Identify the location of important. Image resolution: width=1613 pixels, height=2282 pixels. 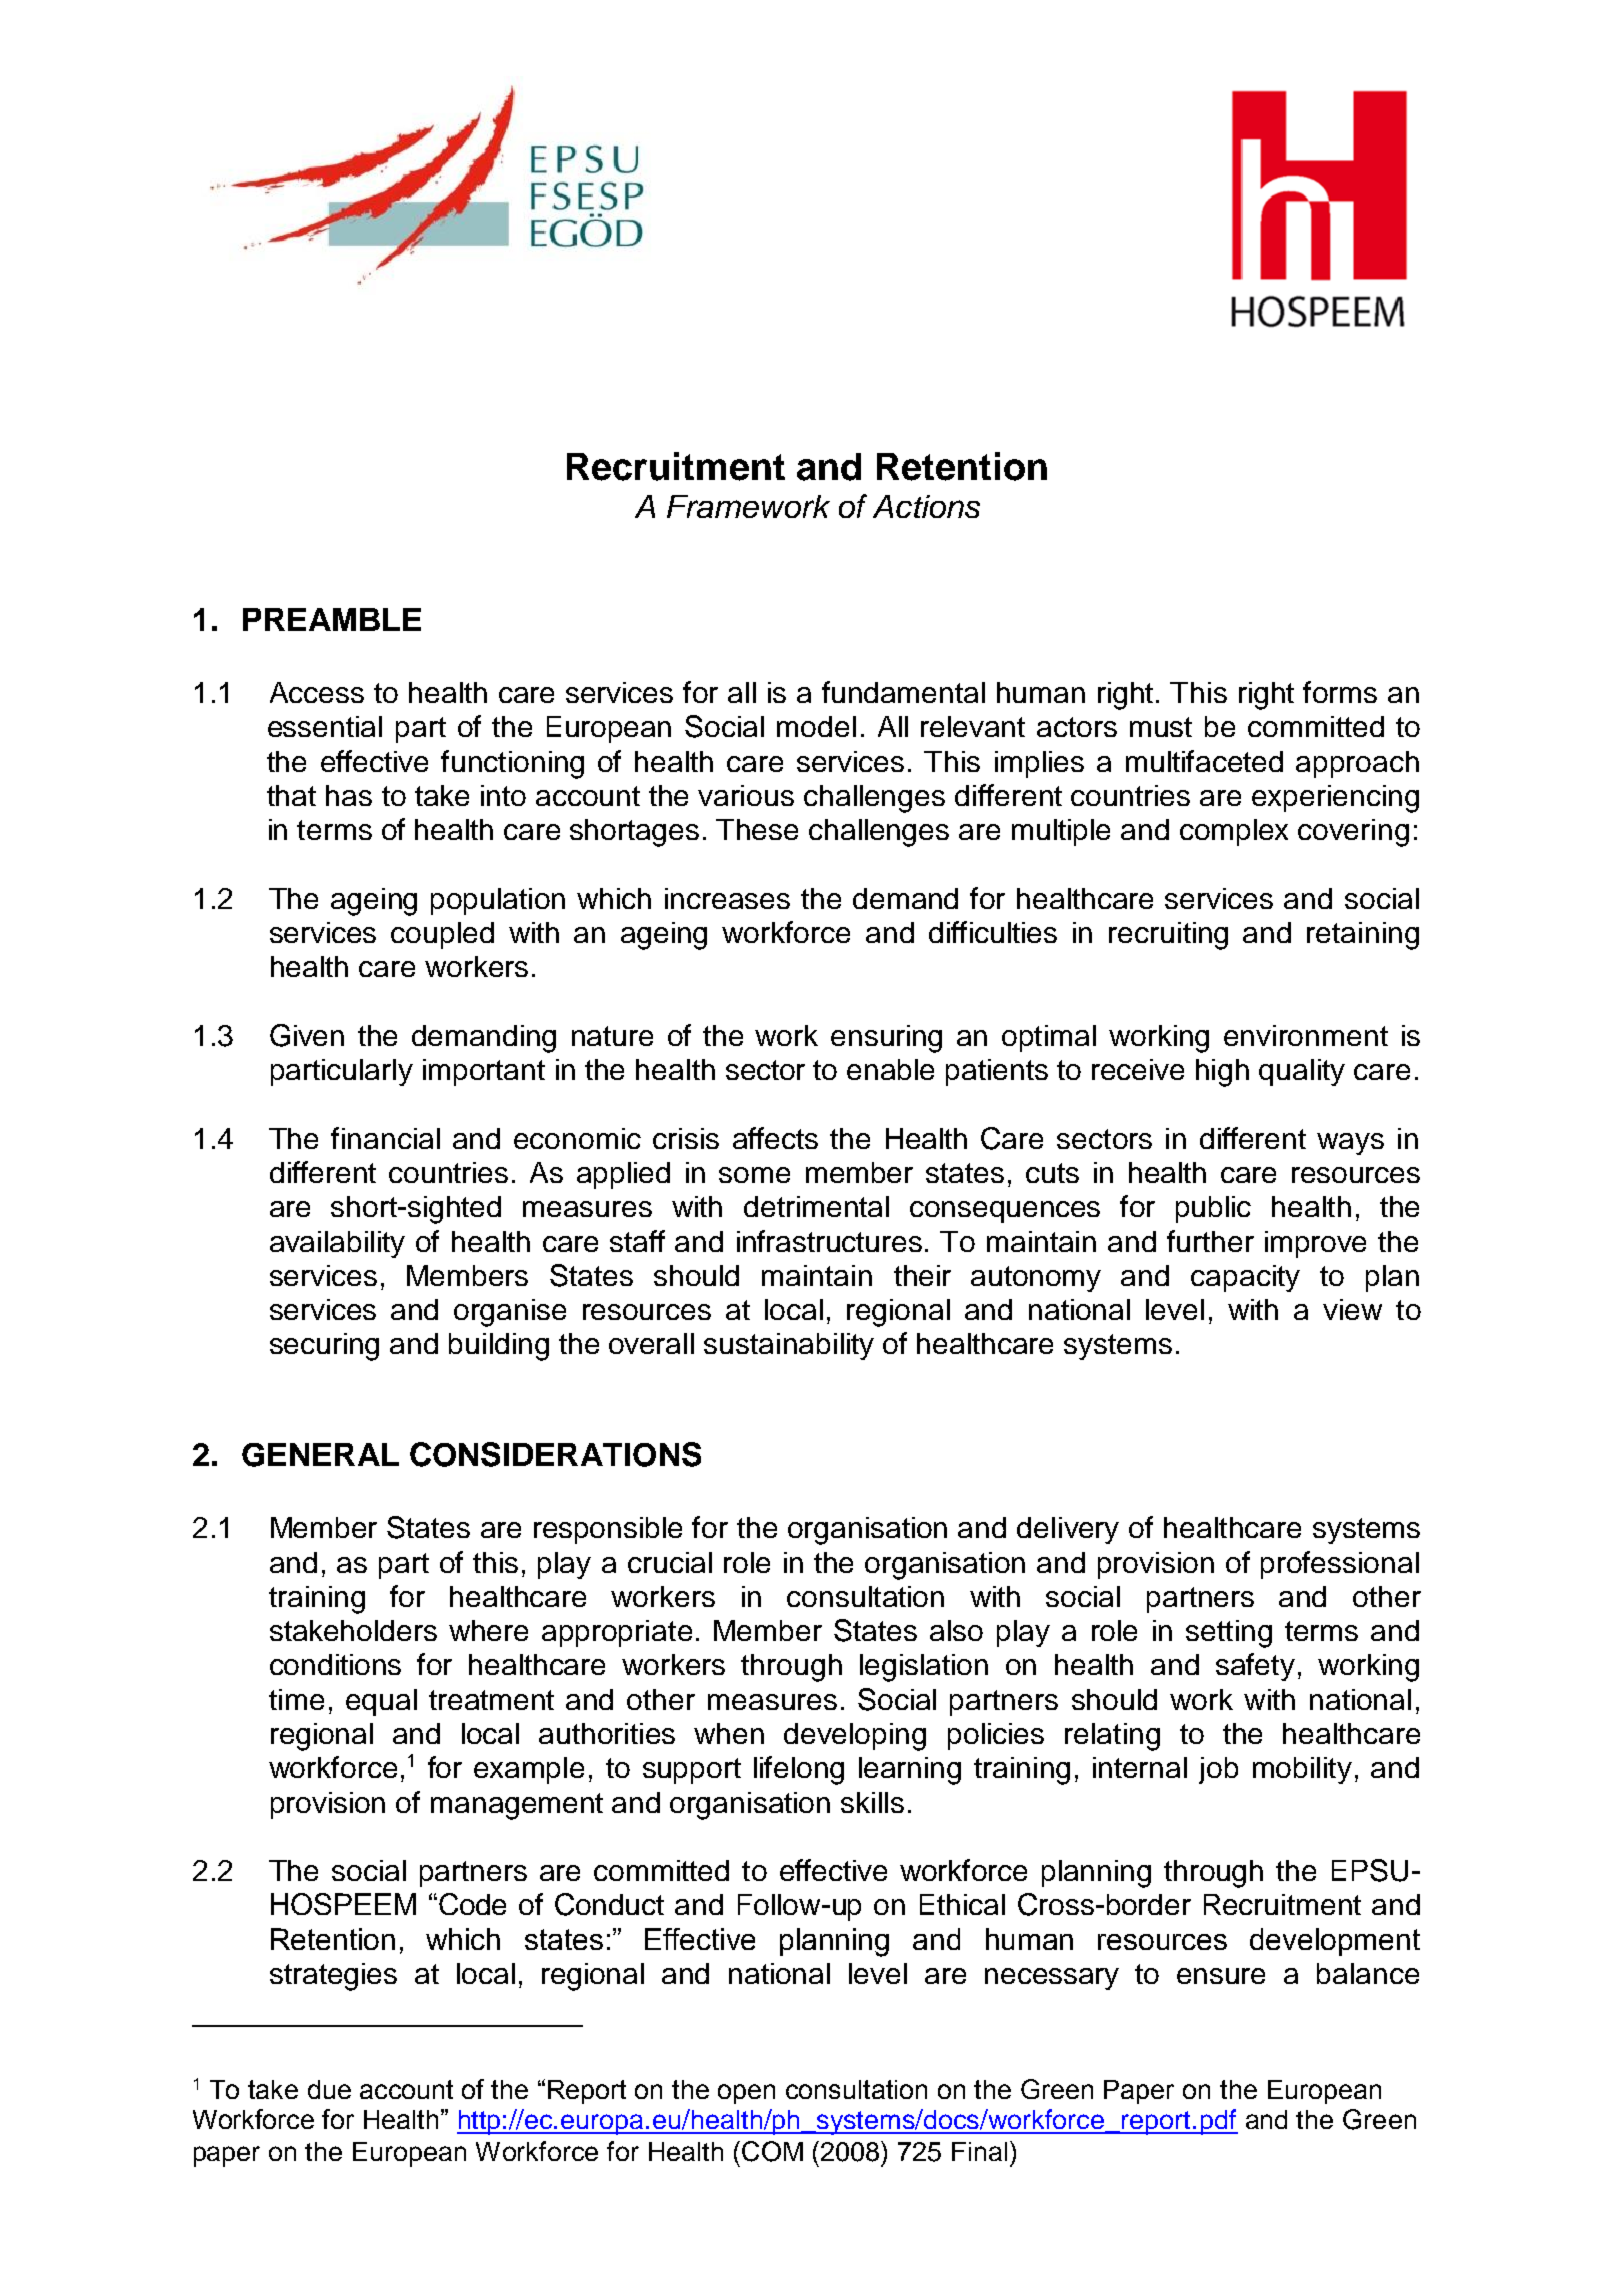
(484, 1072).
